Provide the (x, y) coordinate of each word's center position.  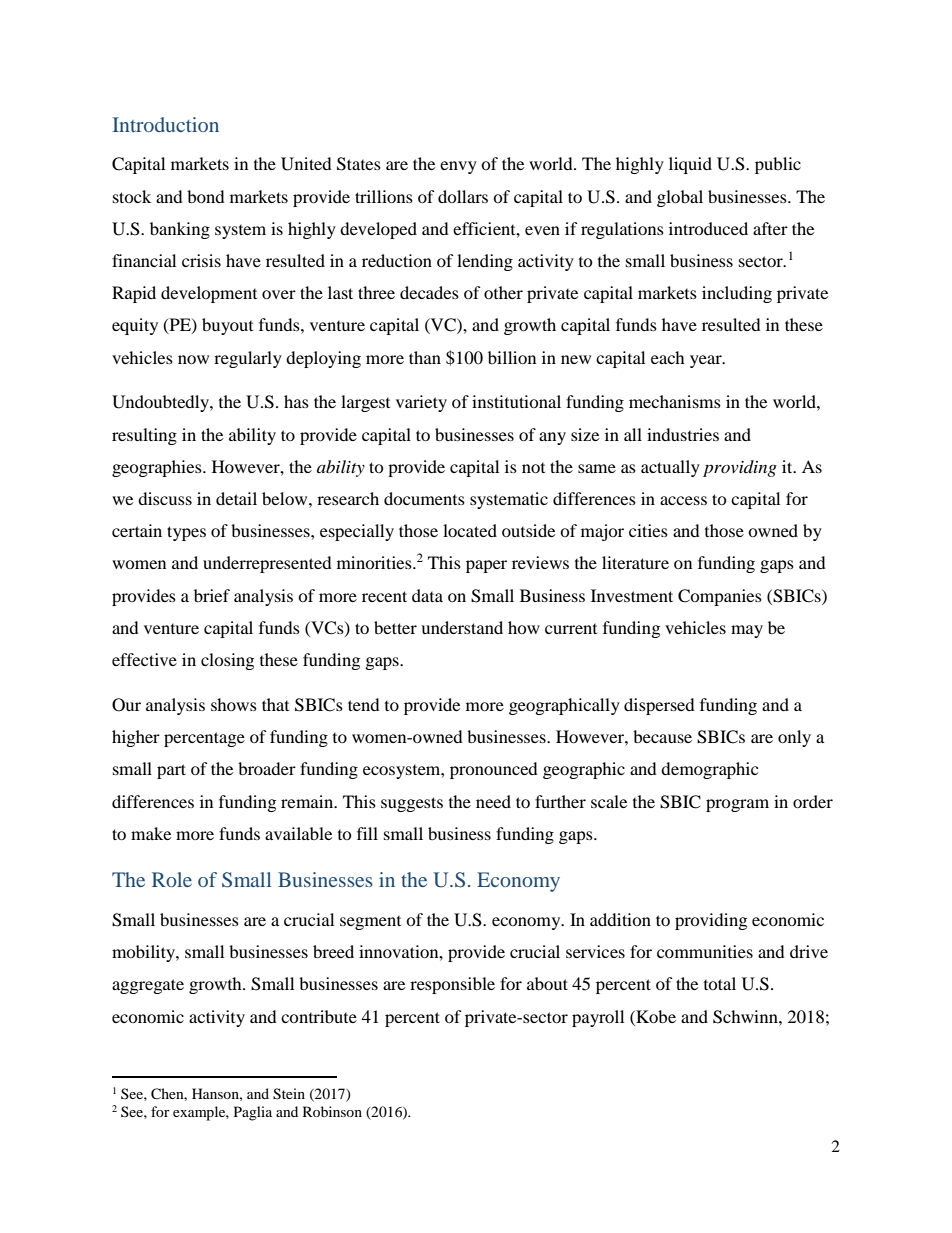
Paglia (253, 1113)
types (186, 533)
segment (370, 923)
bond (206, 196)
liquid (690, 165)
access (683, 500)
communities (705, 951)
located (470, 530)
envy (458, 167)
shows (234, 704)
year (707, 361)
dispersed (659, 706)
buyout (227, 326)
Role (172, 879)
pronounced (494, 770)
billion (512, 357)
